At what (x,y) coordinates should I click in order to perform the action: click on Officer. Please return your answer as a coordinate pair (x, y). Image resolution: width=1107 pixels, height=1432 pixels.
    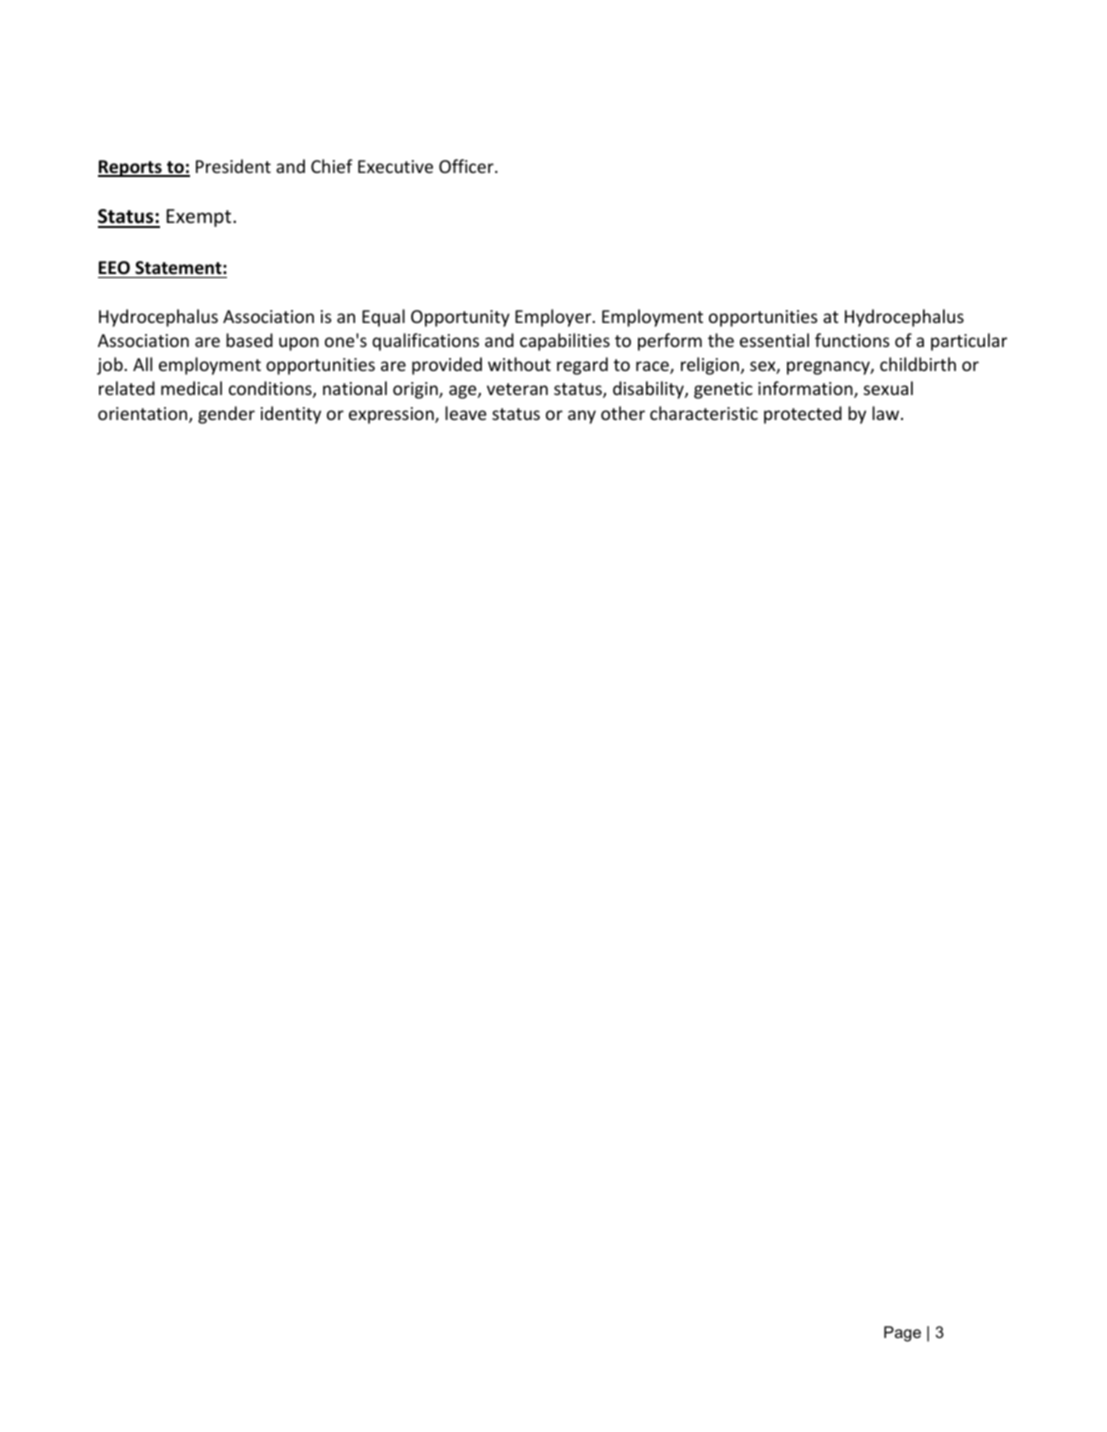
    Looking at the image, I should click on (467, 166).
